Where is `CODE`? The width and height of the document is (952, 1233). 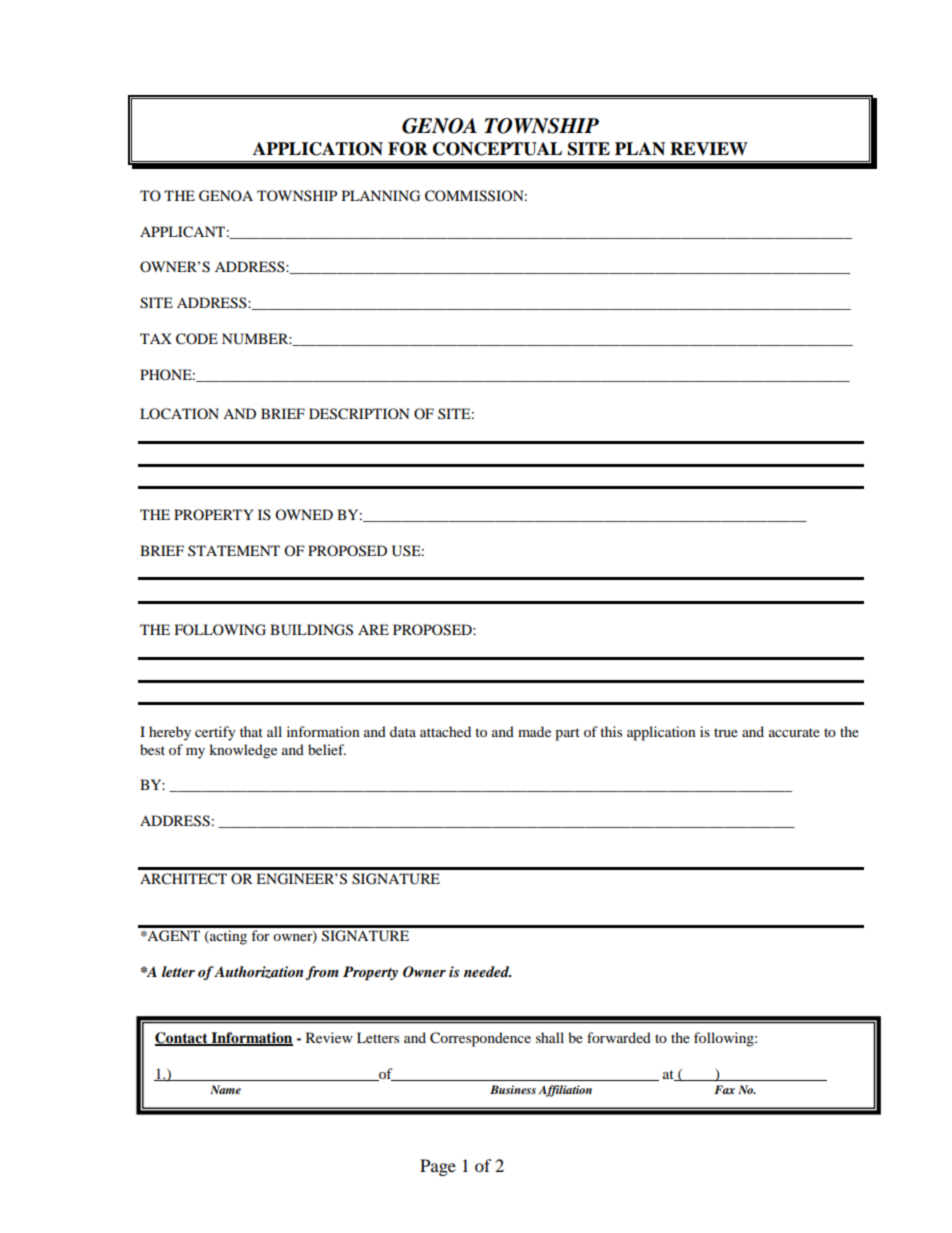
CODE is located at coordinates (197, 339).
